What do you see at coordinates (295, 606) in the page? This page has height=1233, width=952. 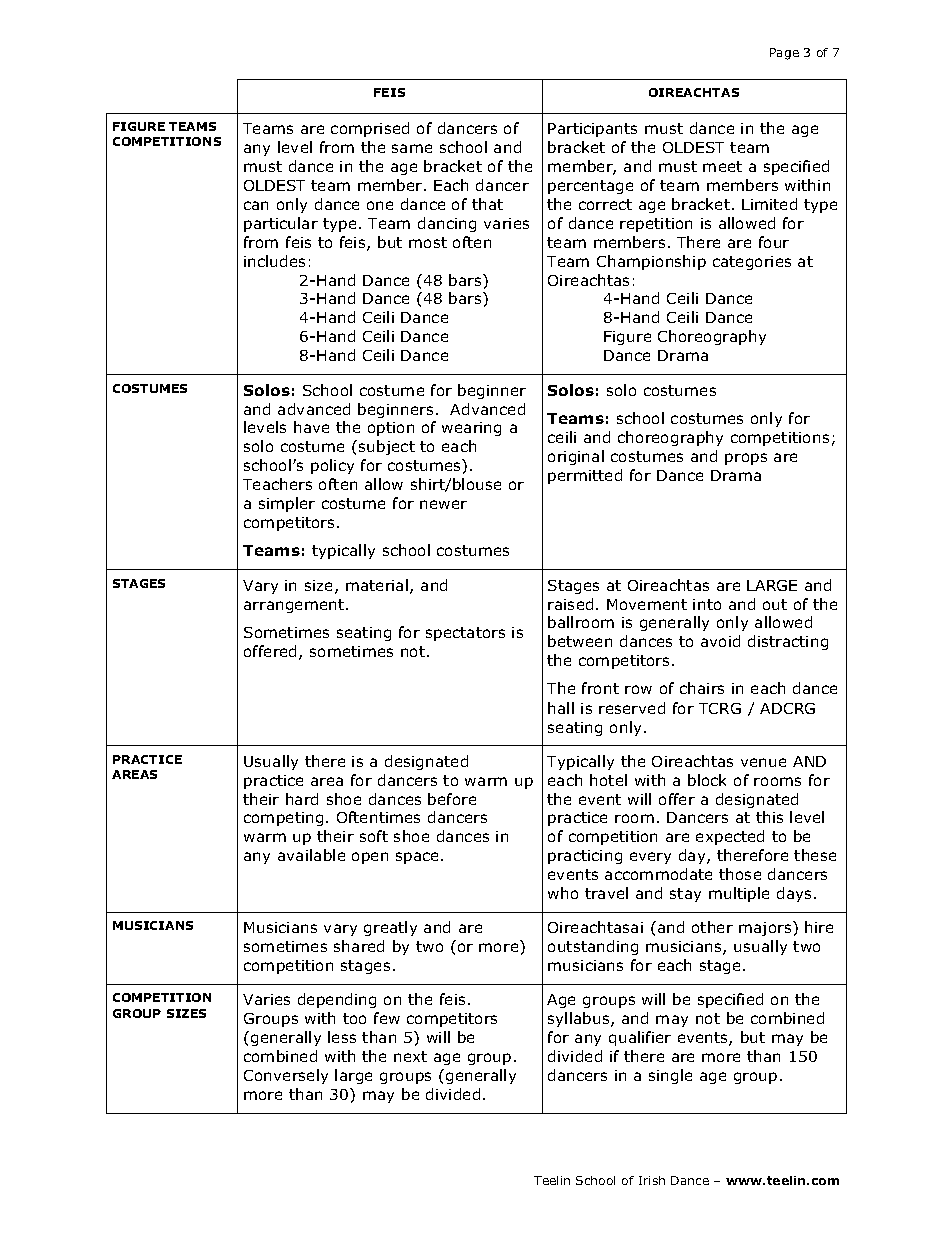 I see `arrangement` at bounding box center [295, 606].
